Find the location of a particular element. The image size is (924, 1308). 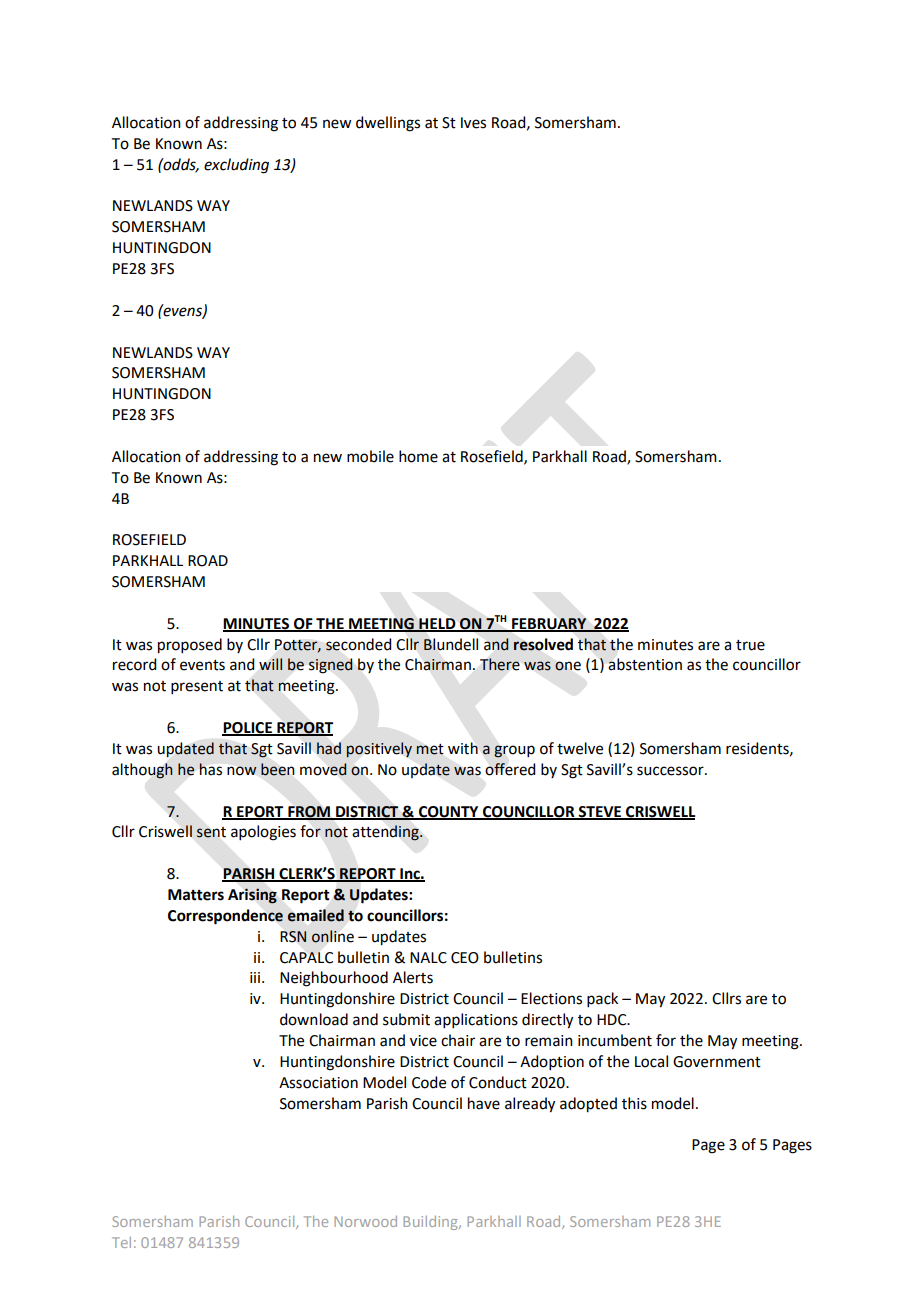

home is located at coordinates (418, 456).
